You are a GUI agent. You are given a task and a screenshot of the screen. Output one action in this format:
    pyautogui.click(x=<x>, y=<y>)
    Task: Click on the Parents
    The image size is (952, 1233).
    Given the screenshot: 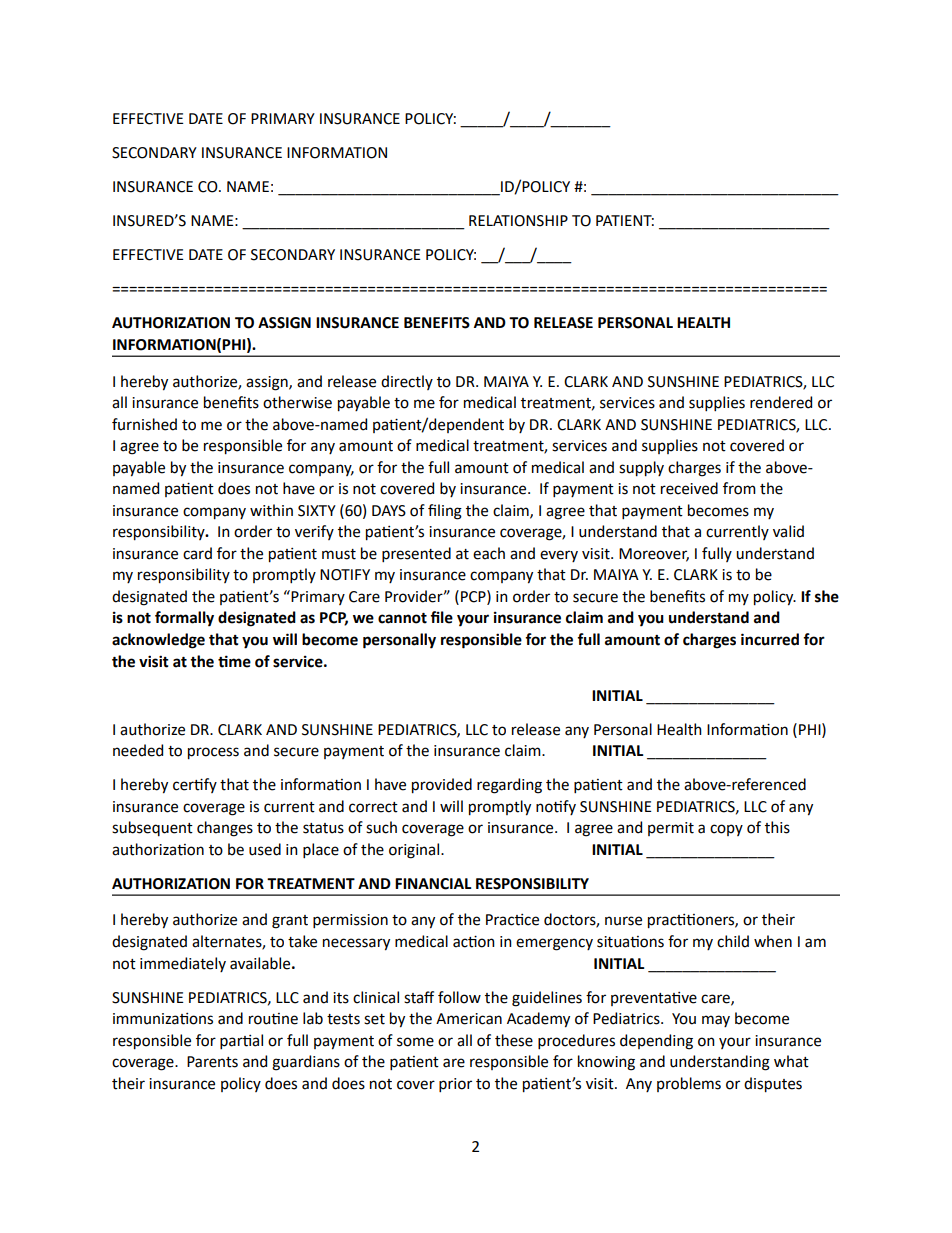 What is the action you would take?
    pyautogui.click(x=212, y=1062)
